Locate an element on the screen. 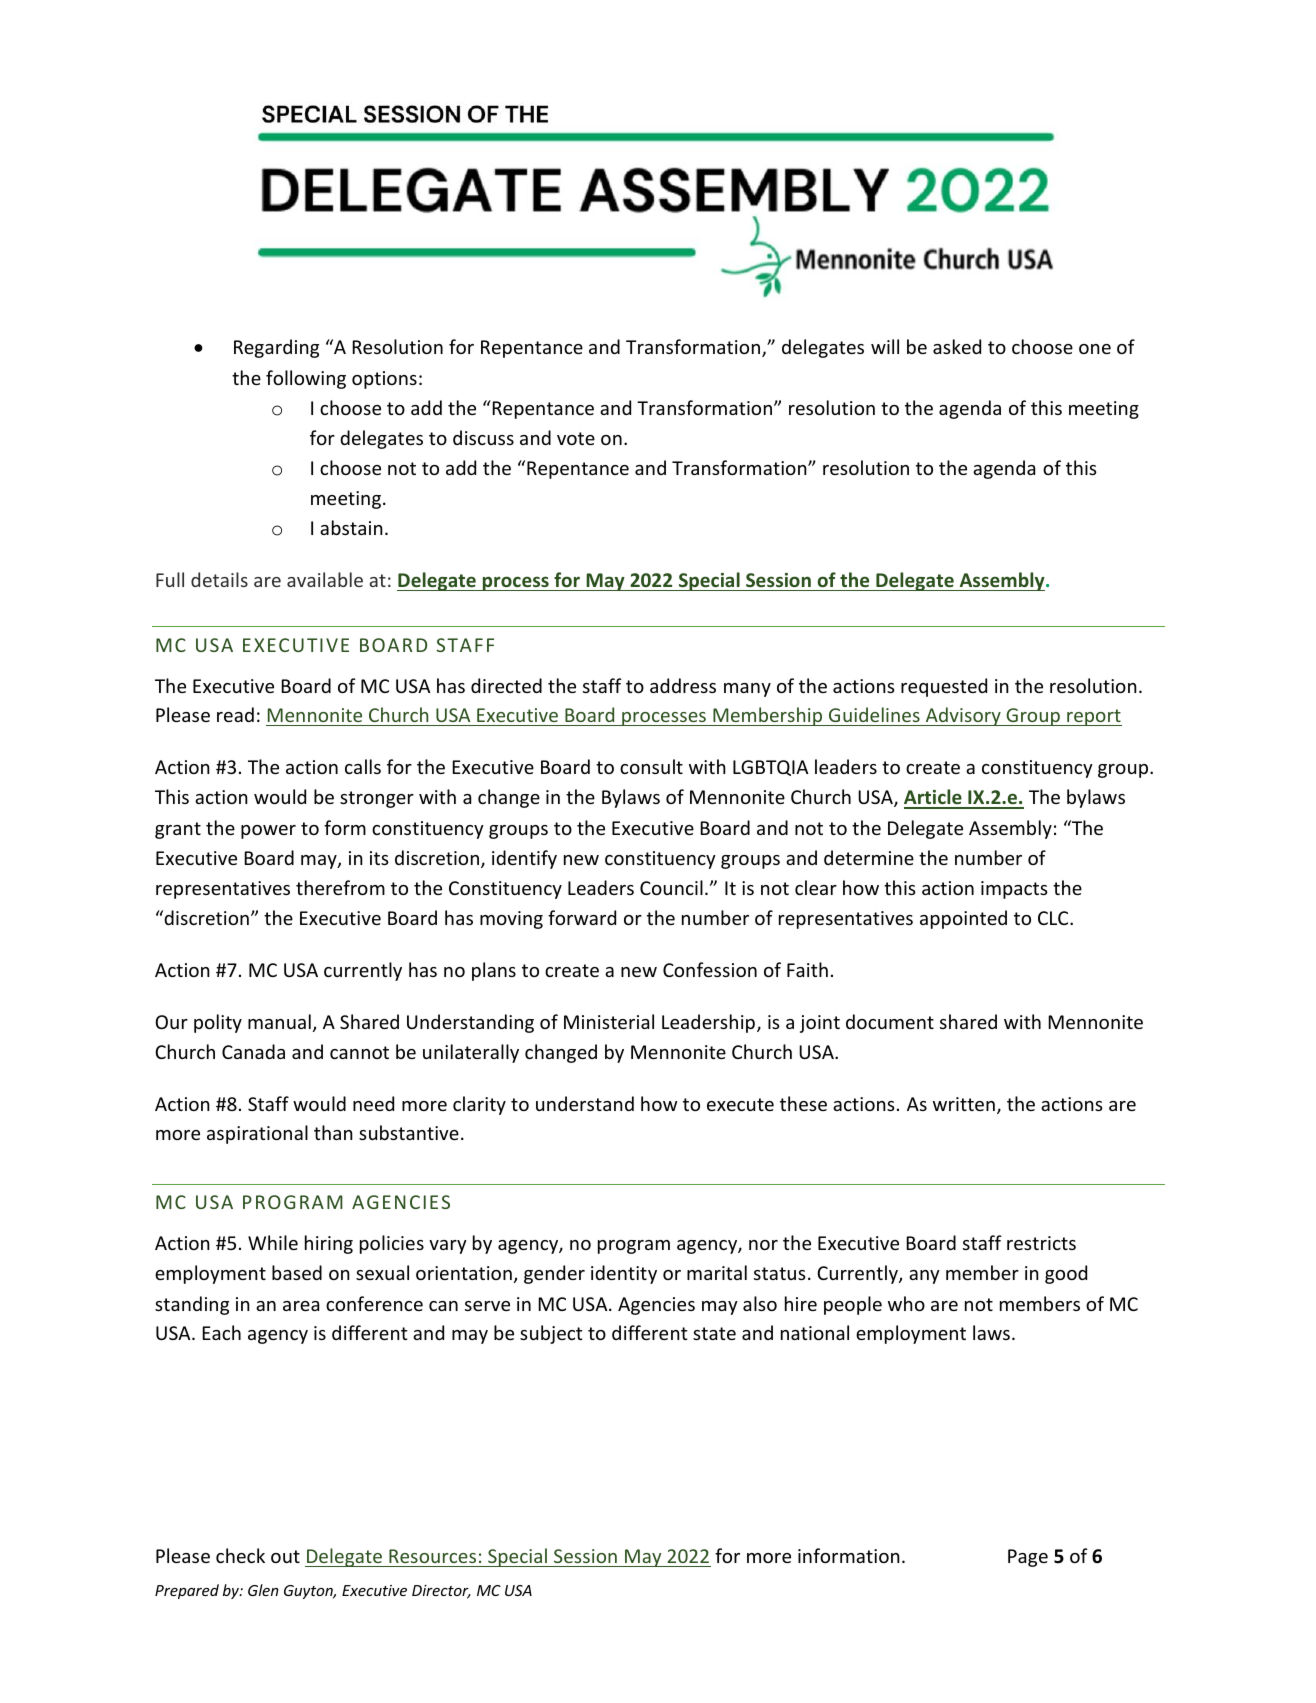  vote is located at coordinates (576, 438).
